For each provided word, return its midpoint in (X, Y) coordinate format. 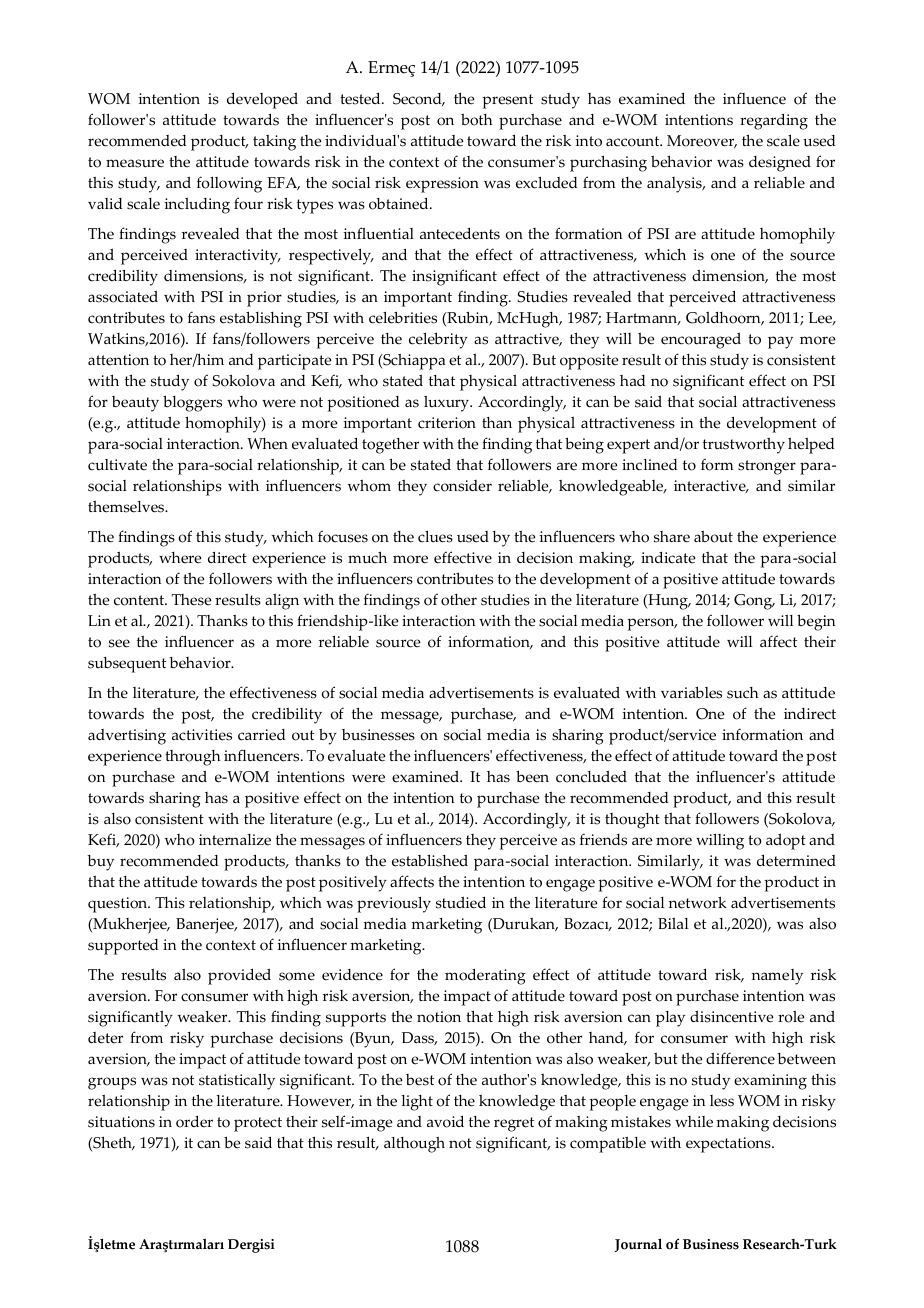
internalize (235, 840)
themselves (127, 507)
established (430, 860)
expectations (729, 1145)
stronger (767, 467)
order (194, 1121)
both (476, 120)
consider (462, 486)
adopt (786, 842)
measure (135, 163)
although (414, 1145)
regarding (774, 121)
